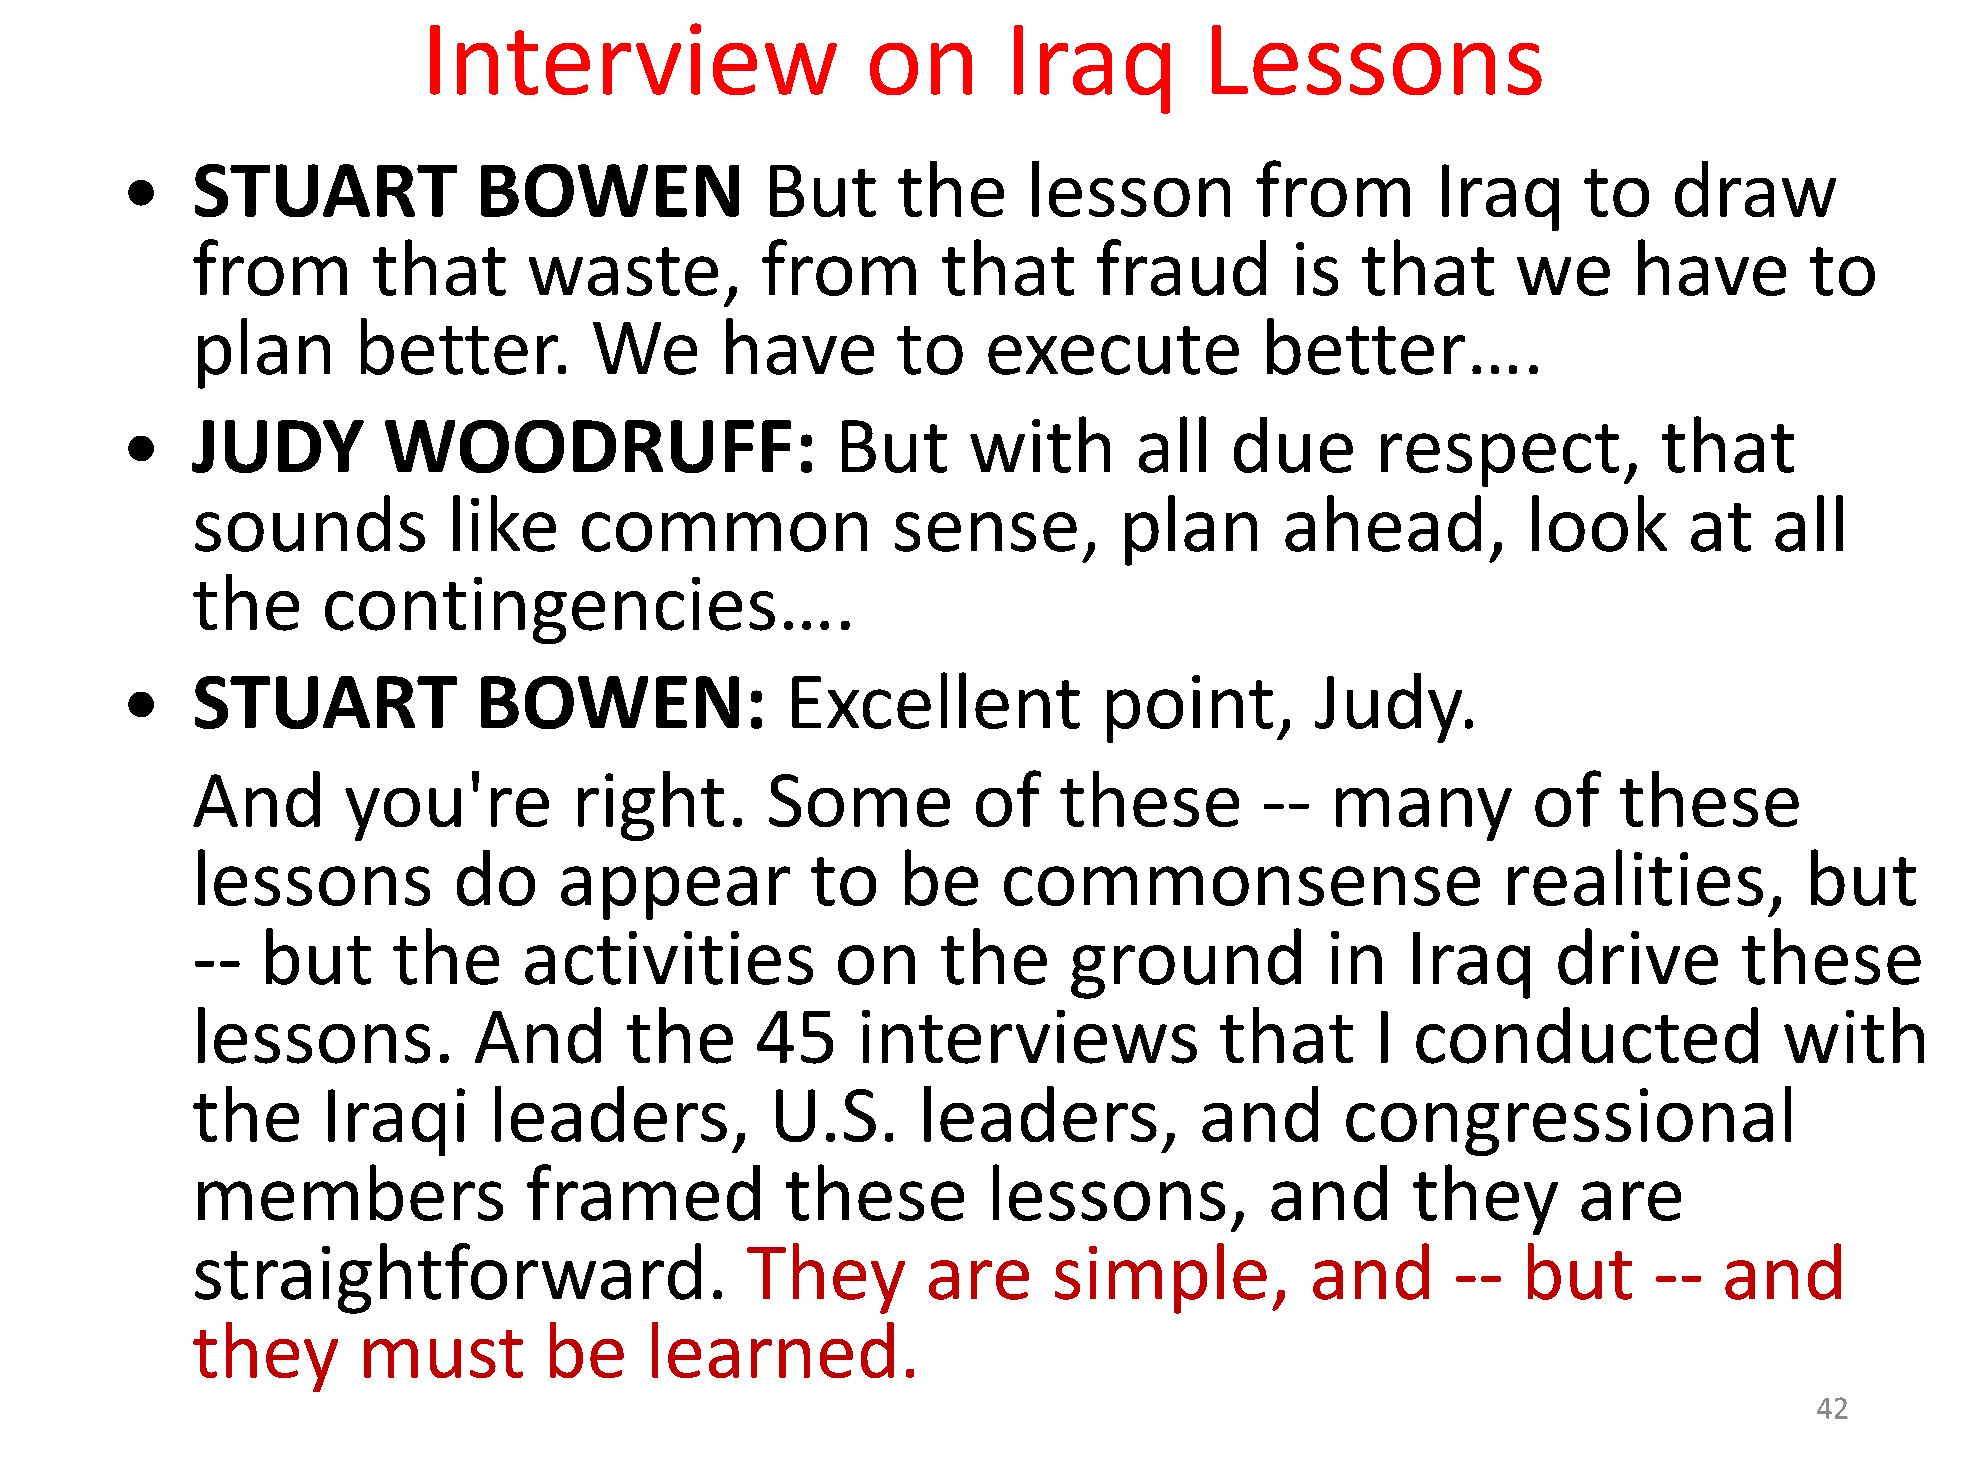 The width and height of the screenshot is (1968, 1476). Describe the element at coordinates (1161, 1278) in the screenshot. I see `simple` at that location.
